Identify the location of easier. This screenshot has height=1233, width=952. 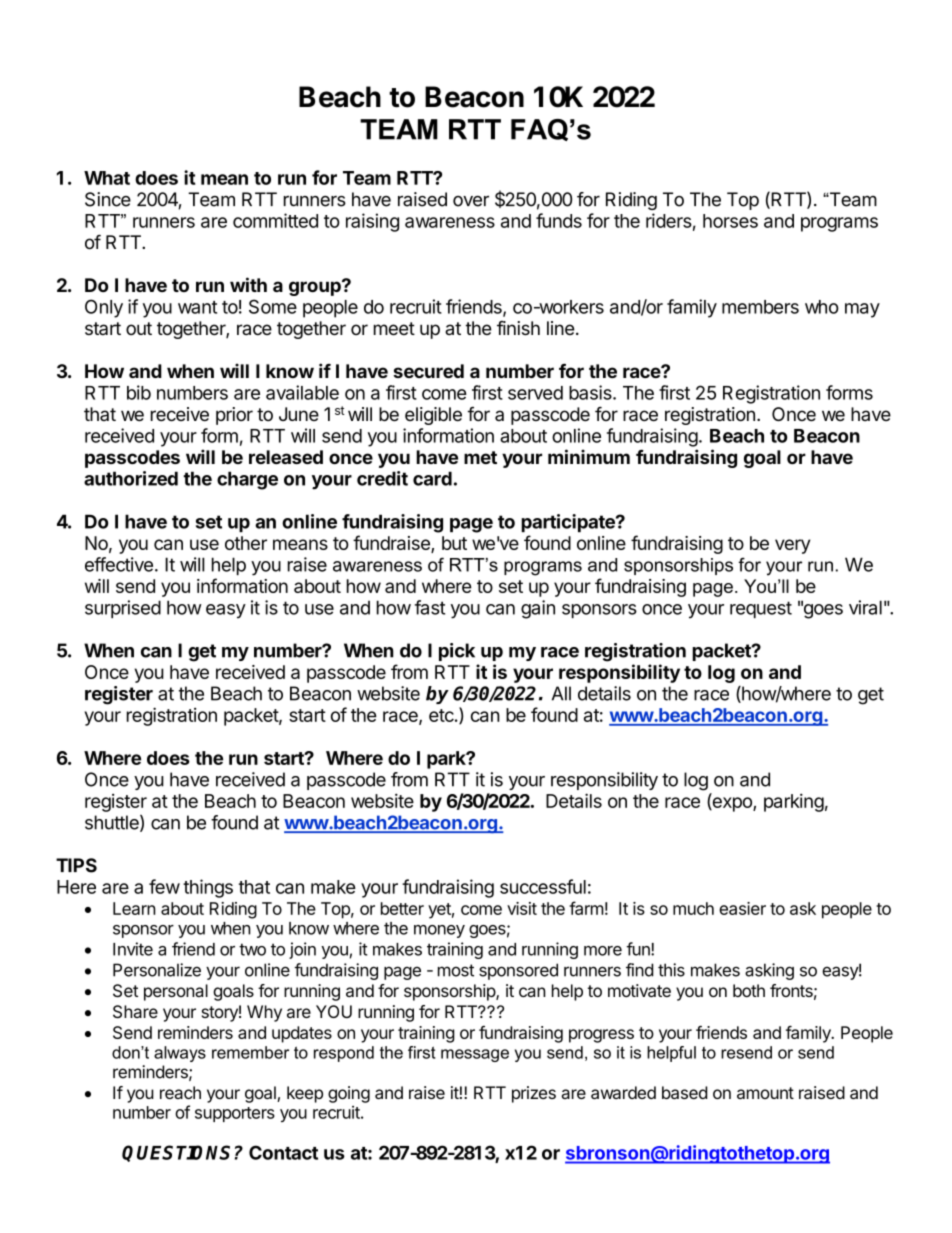
(742, 908).
